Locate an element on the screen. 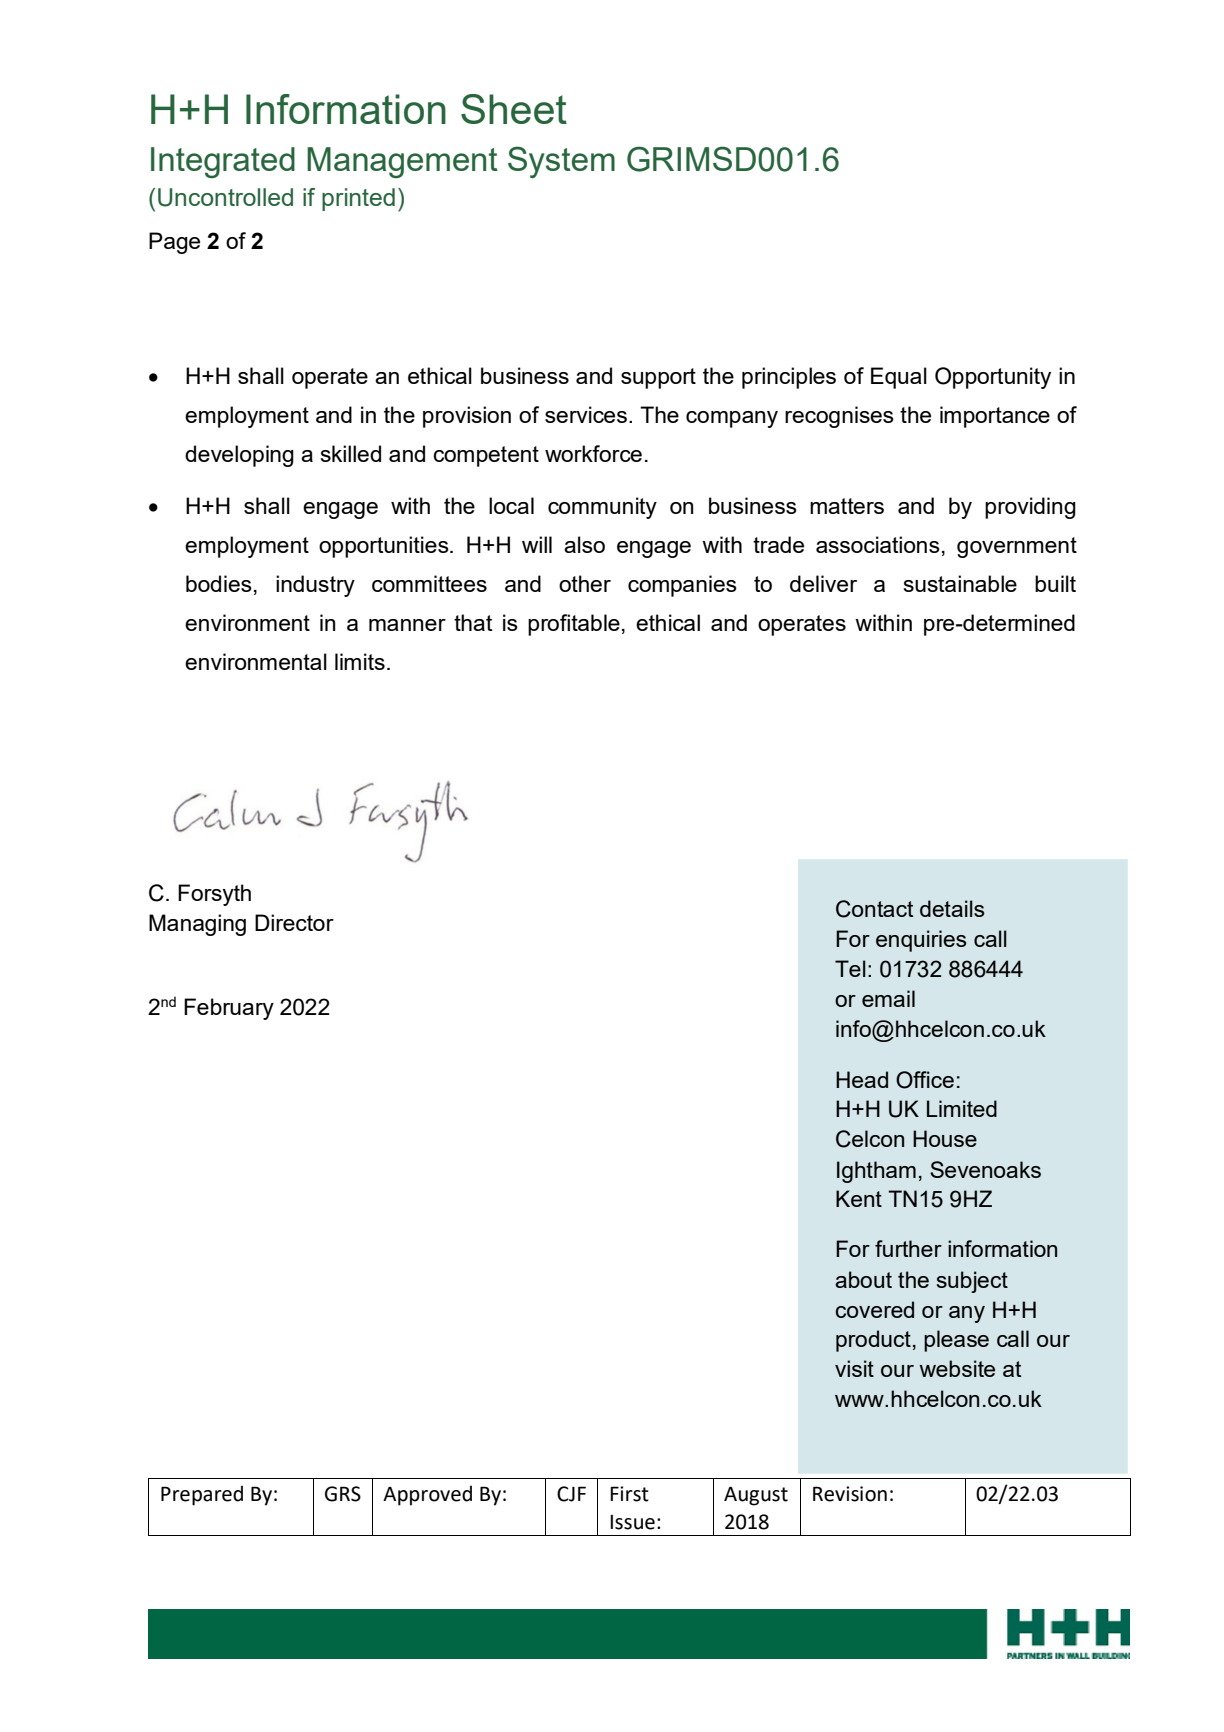  First is located at coordinates (629, 1494).
